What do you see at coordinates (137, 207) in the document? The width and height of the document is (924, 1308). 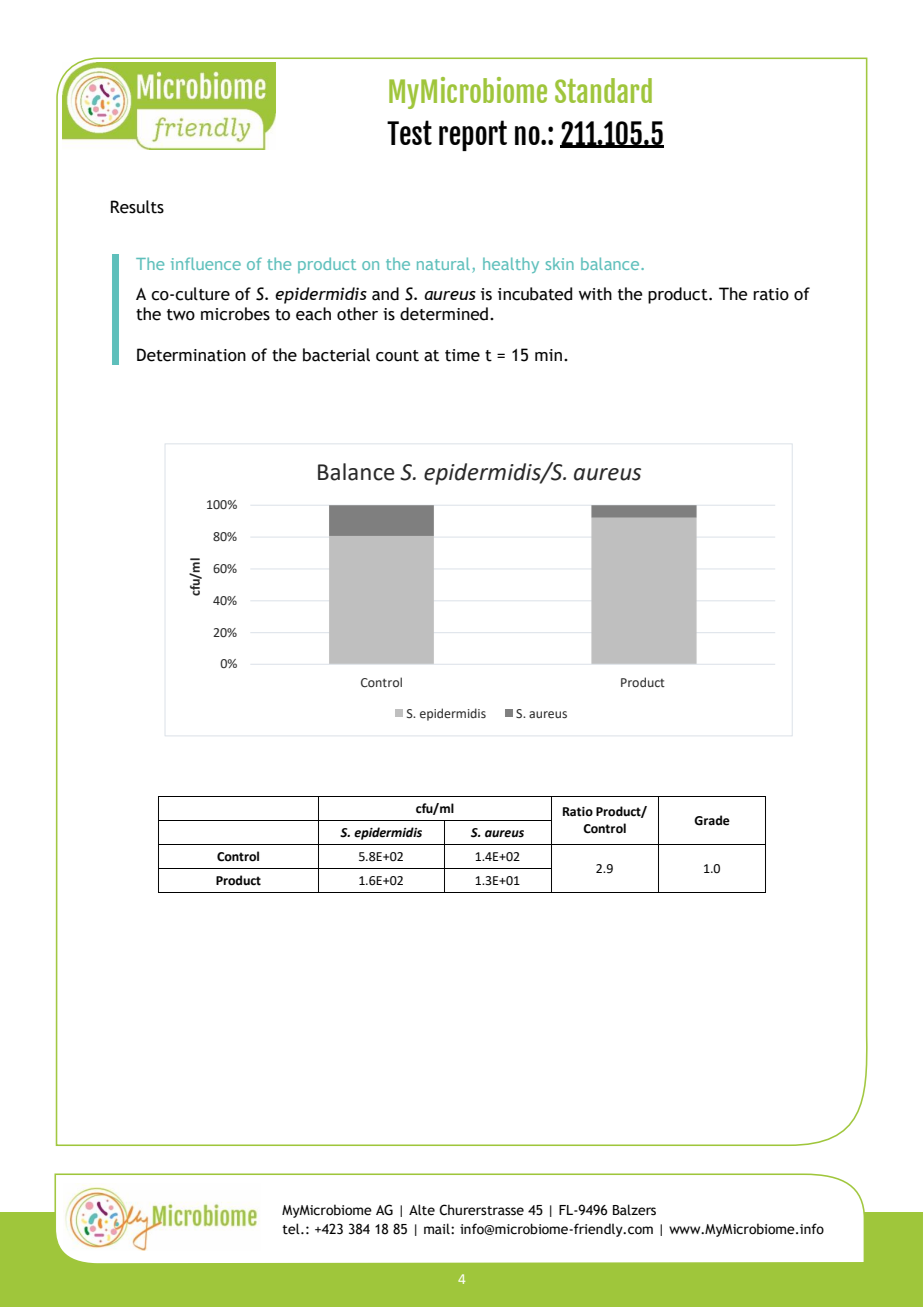 I see `Results` at bounding box center [137, 207].
